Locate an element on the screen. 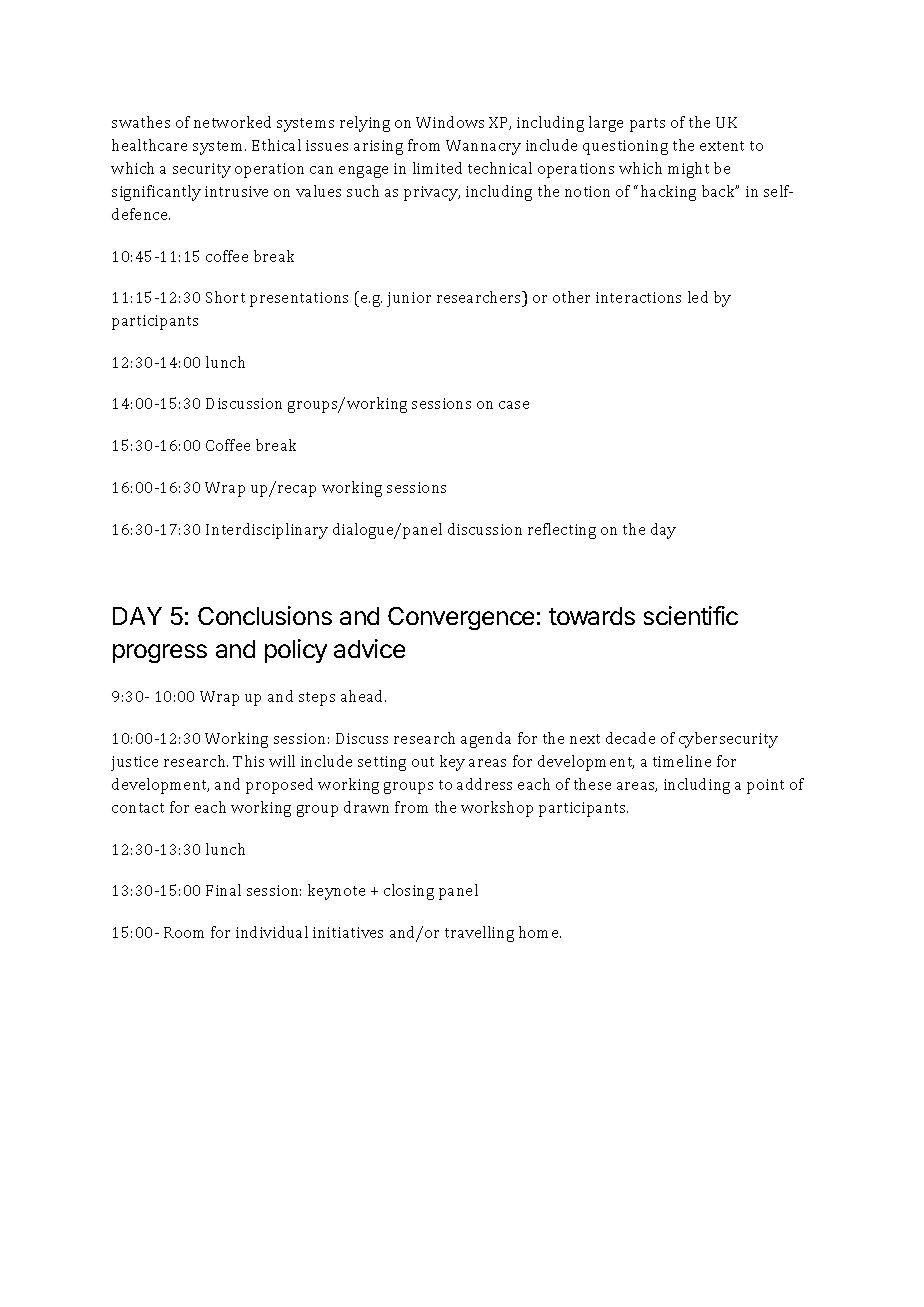  scientific is located at coordinates (691, 615).
